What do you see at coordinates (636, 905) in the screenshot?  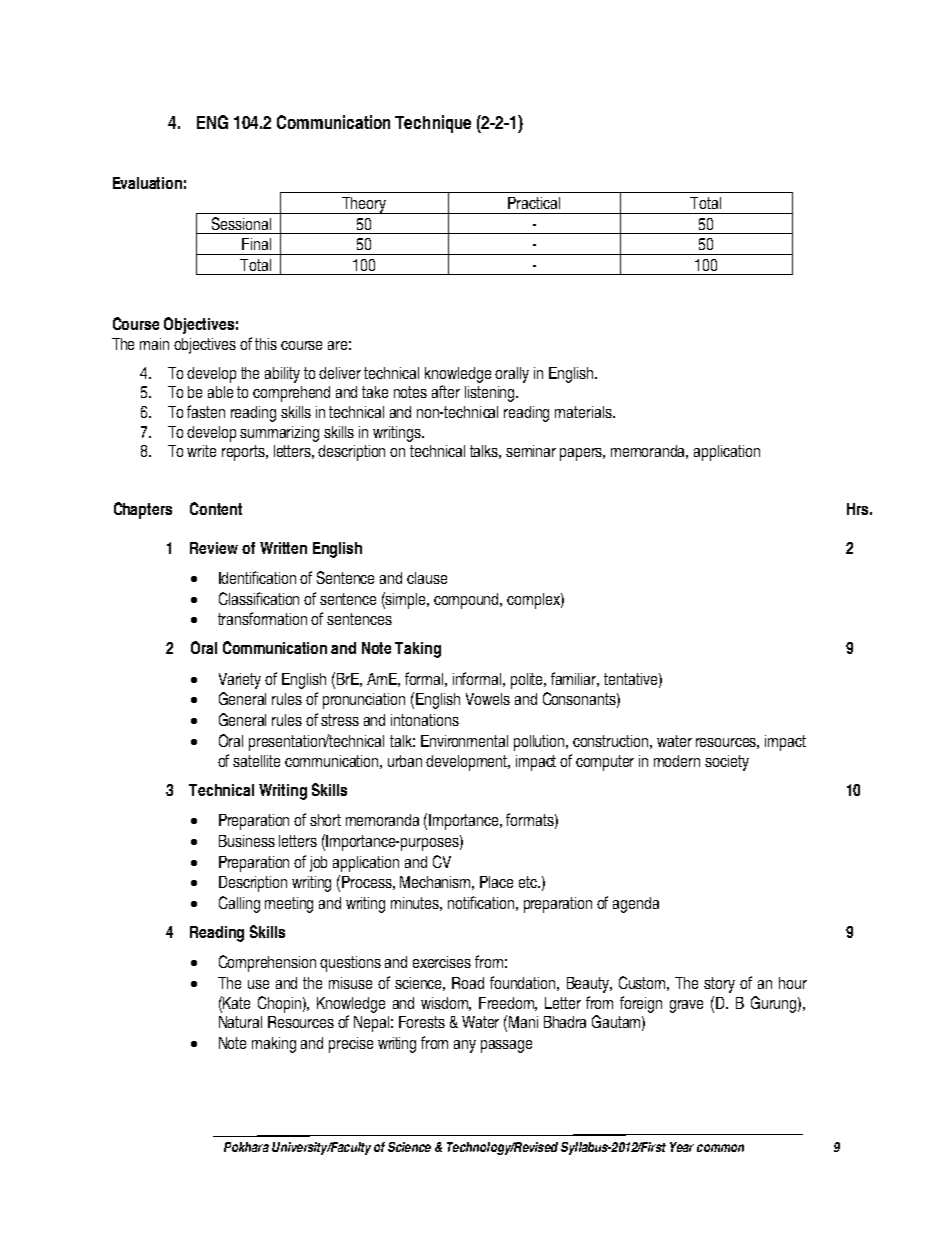 I see `agenda` at bounding box center [636, 905].
